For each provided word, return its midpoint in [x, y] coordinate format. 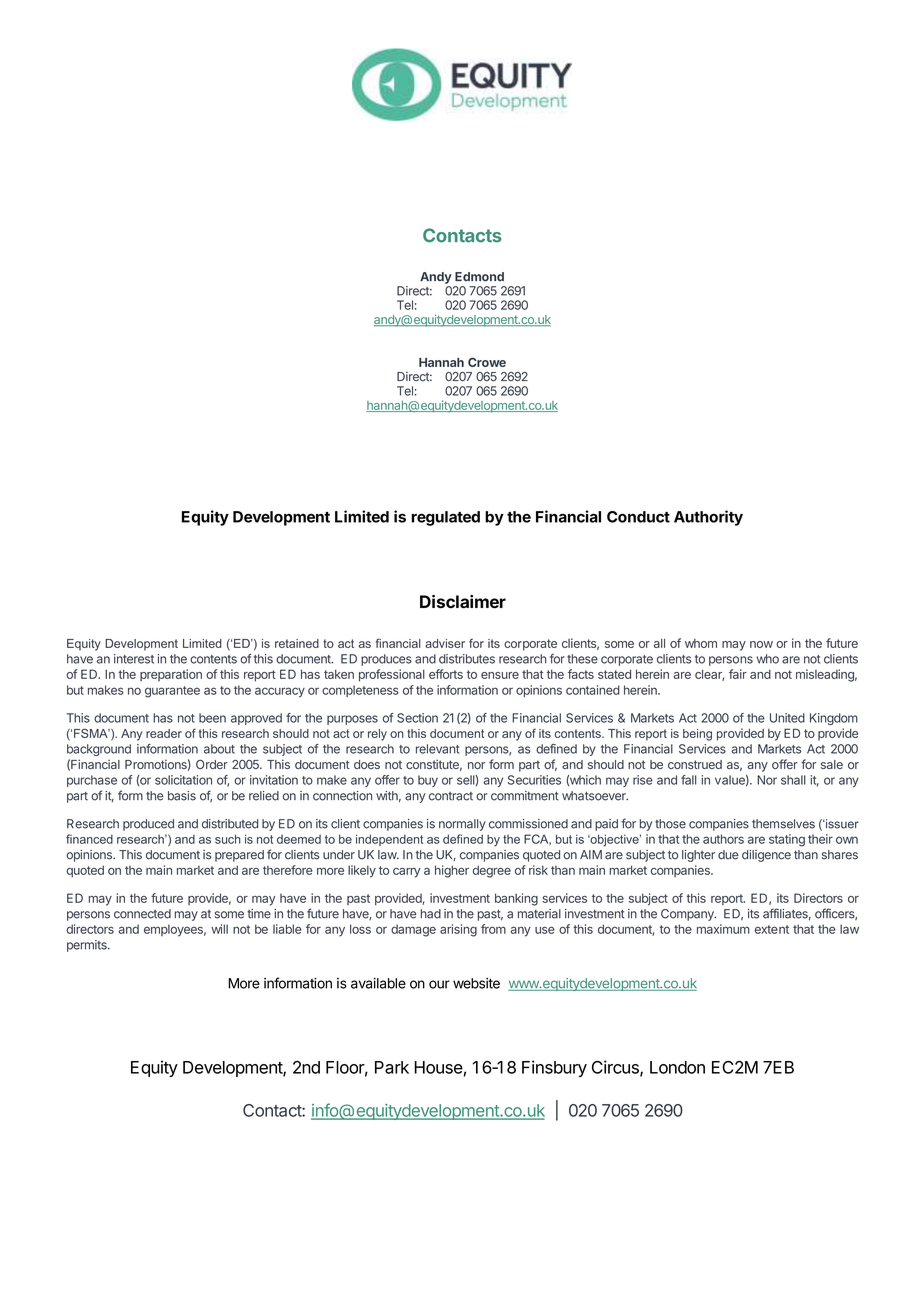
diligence [766, 856]
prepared [239, 856]
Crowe [487, 362]
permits [88, 946]
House [438, 1067]
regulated [445, 518]
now [761, 644]
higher [452, 871]
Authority [708, 518]
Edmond [479, 277]
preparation [171, 675]
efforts [446, 674]
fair [738, 674]
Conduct [638, 517]
